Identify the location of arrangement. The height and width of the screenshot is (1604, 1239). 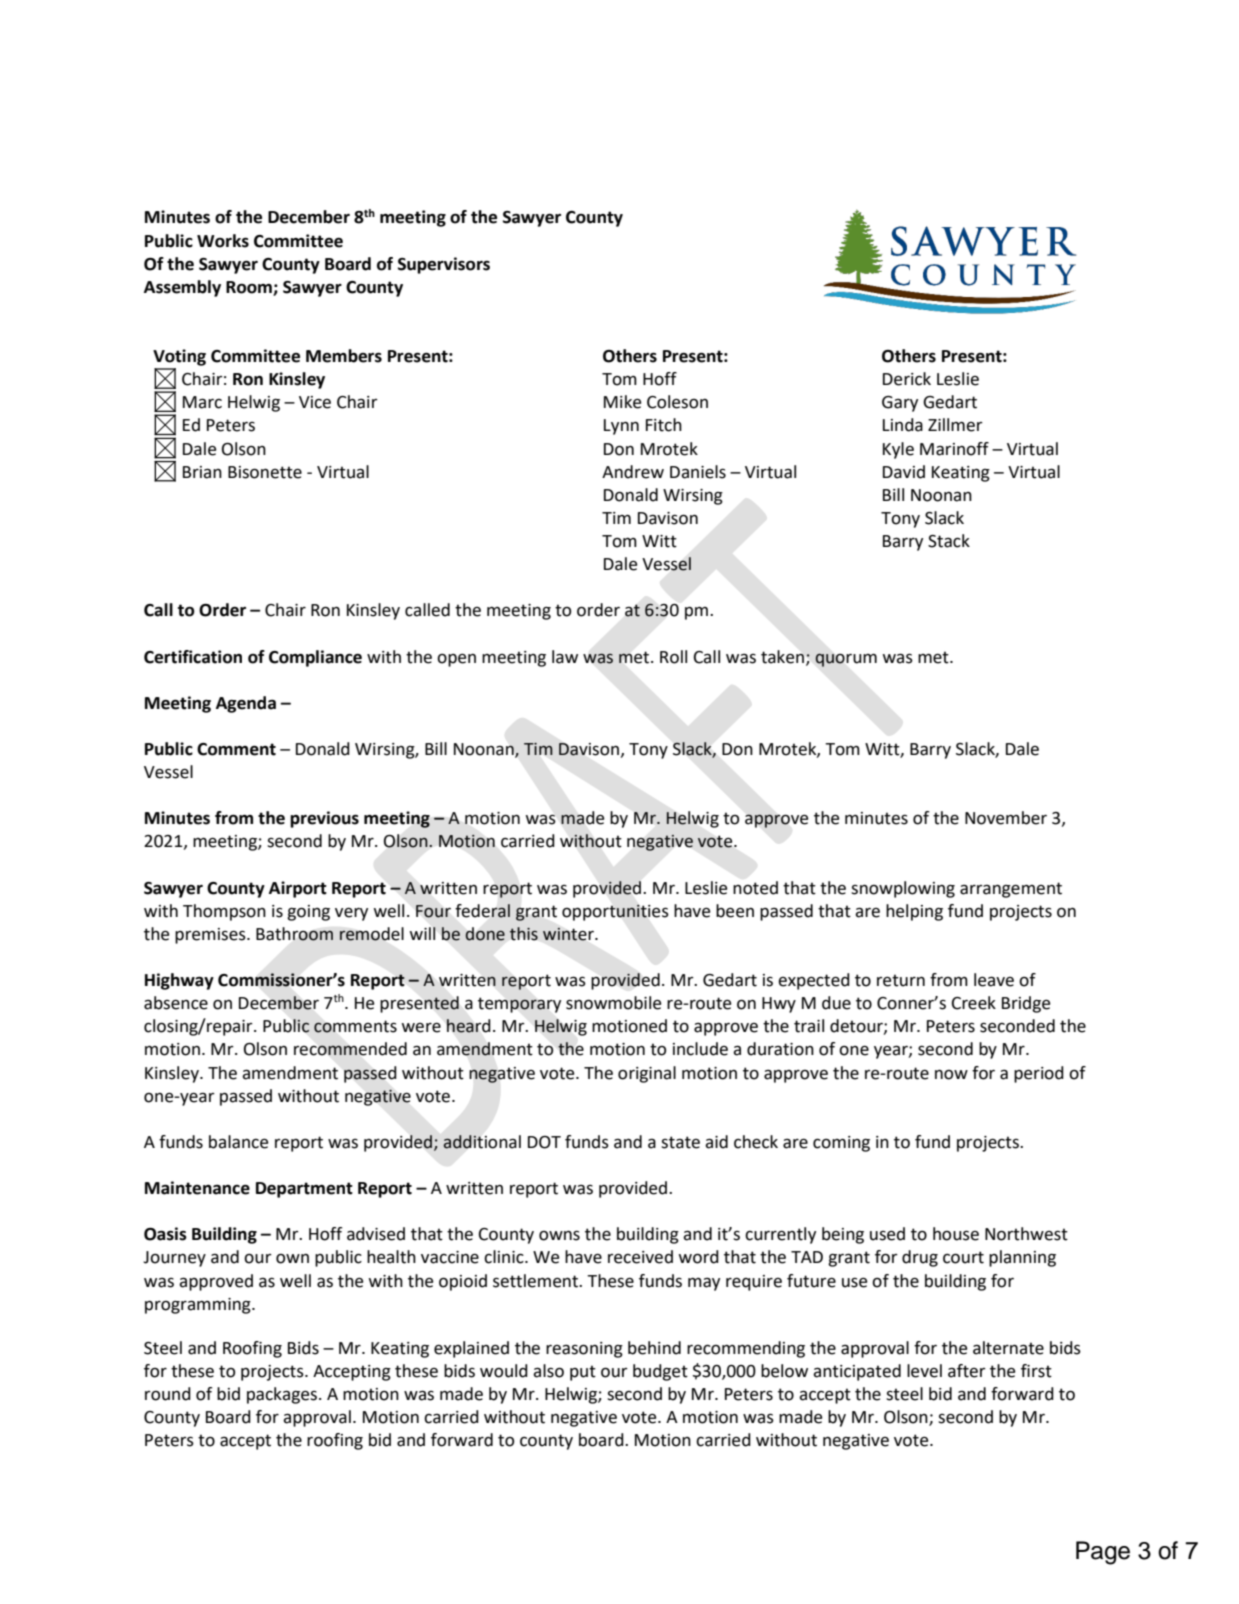
(1011, 890).
